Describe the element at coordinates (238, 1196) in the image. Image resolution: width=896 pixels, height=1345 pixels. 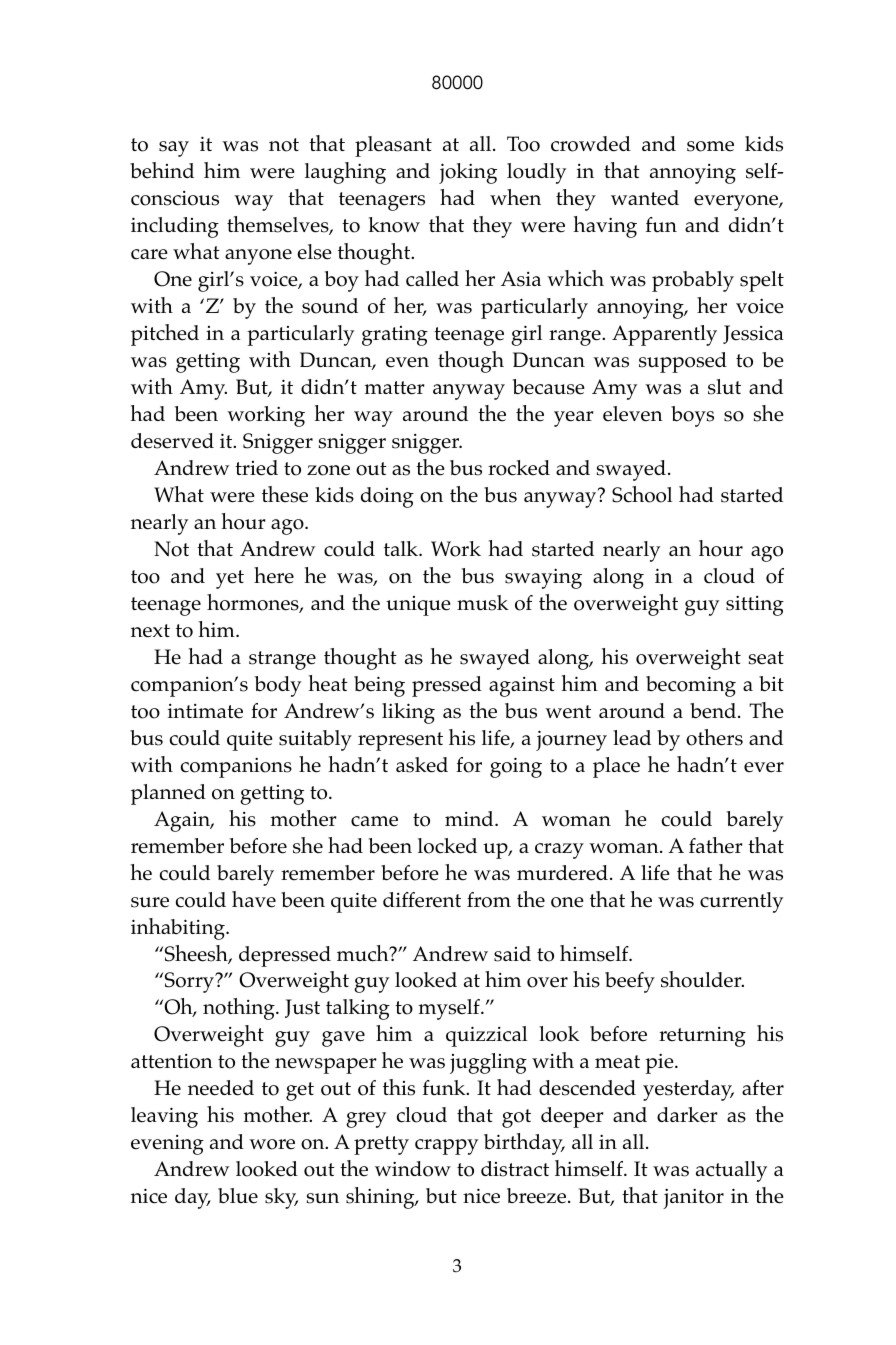
I see `blue` at that location.
